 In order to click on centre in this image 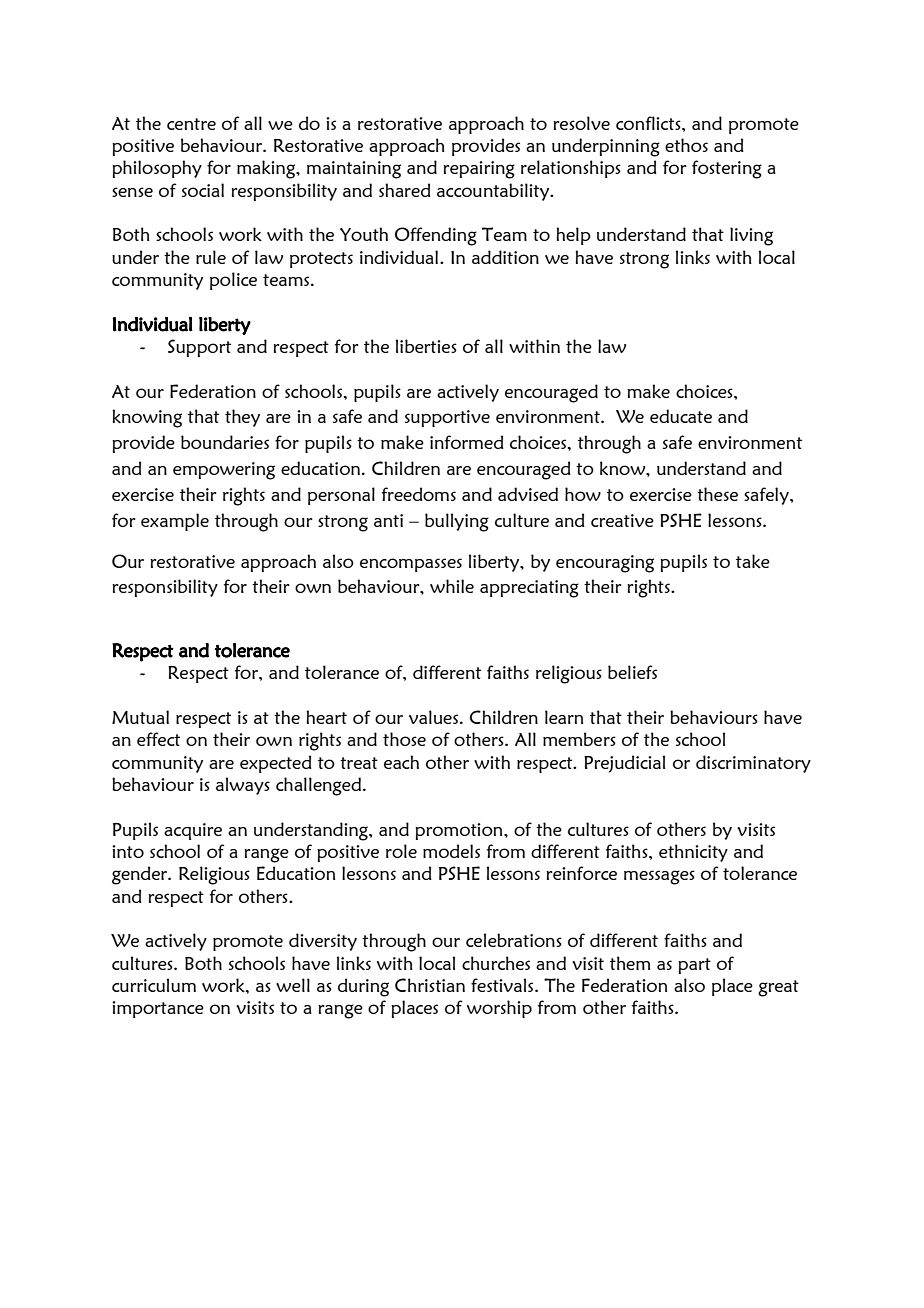, I will do `click(191, 124)`.
